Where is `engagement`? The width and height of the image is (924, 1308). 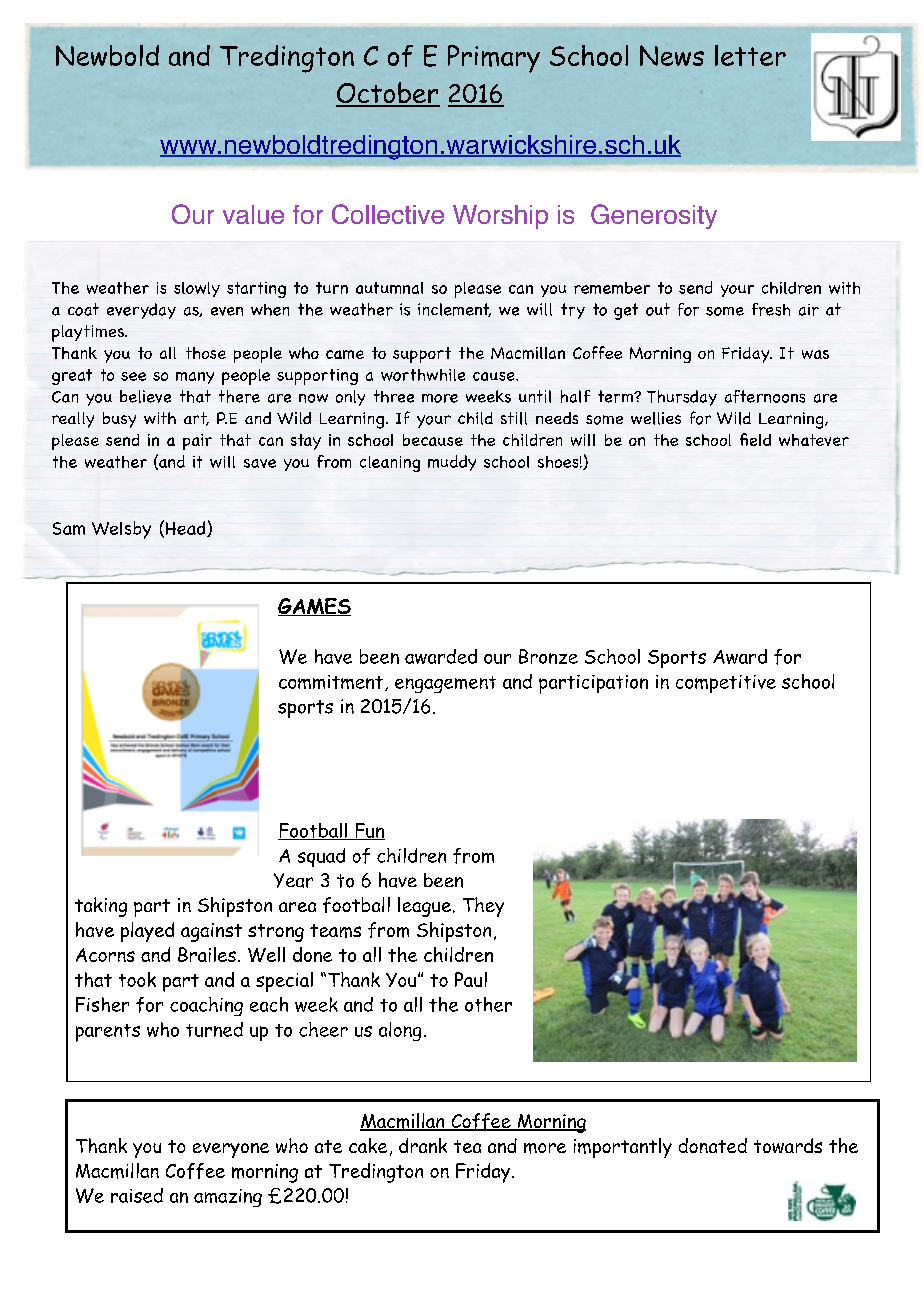
engagement is located at coordinates (445, 684).
